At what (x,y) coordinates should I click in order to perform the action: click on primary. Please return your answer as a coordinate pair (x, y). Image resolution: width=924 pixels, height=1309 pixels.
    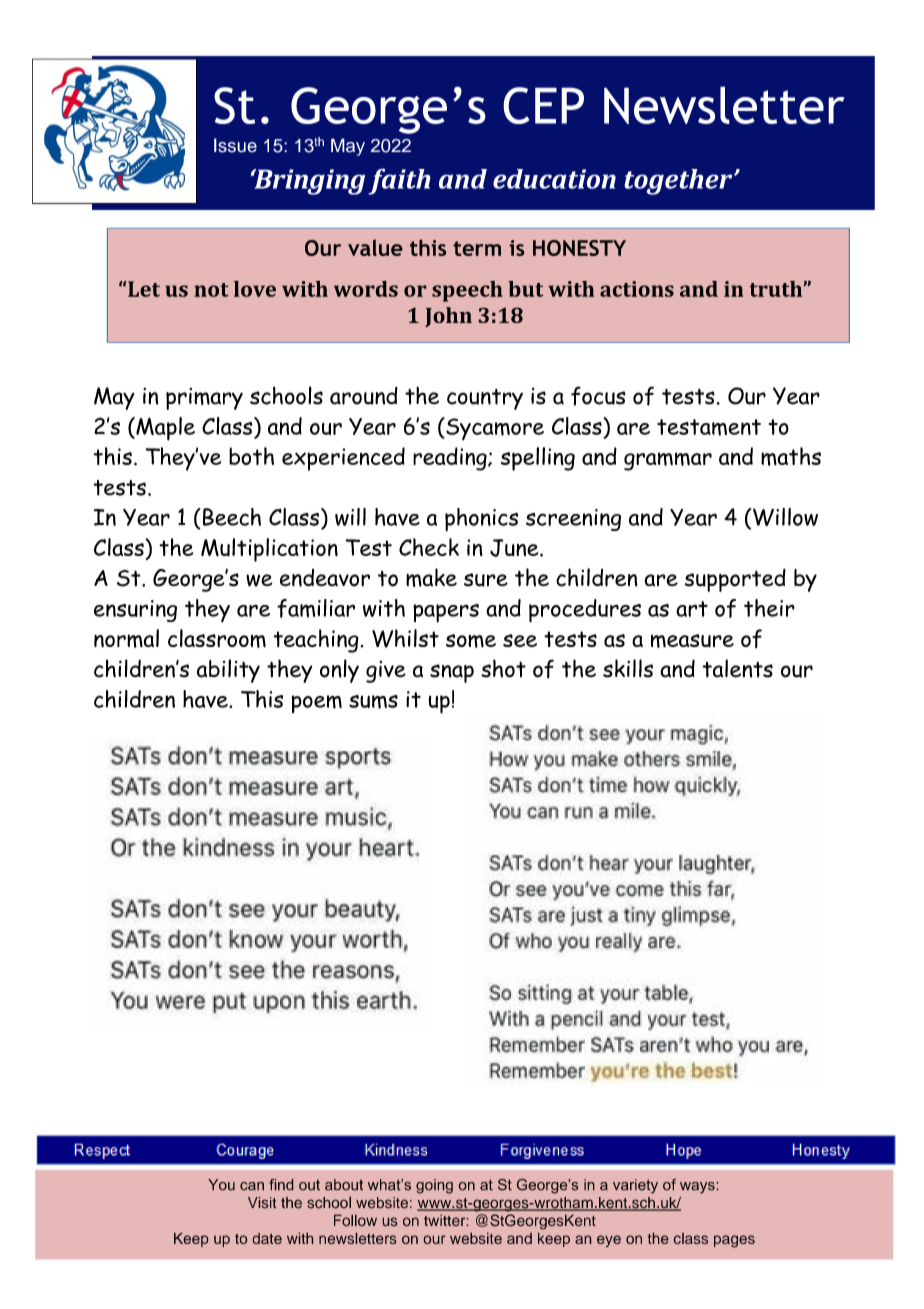
    Looking at the image, I should click on (204, 399).
